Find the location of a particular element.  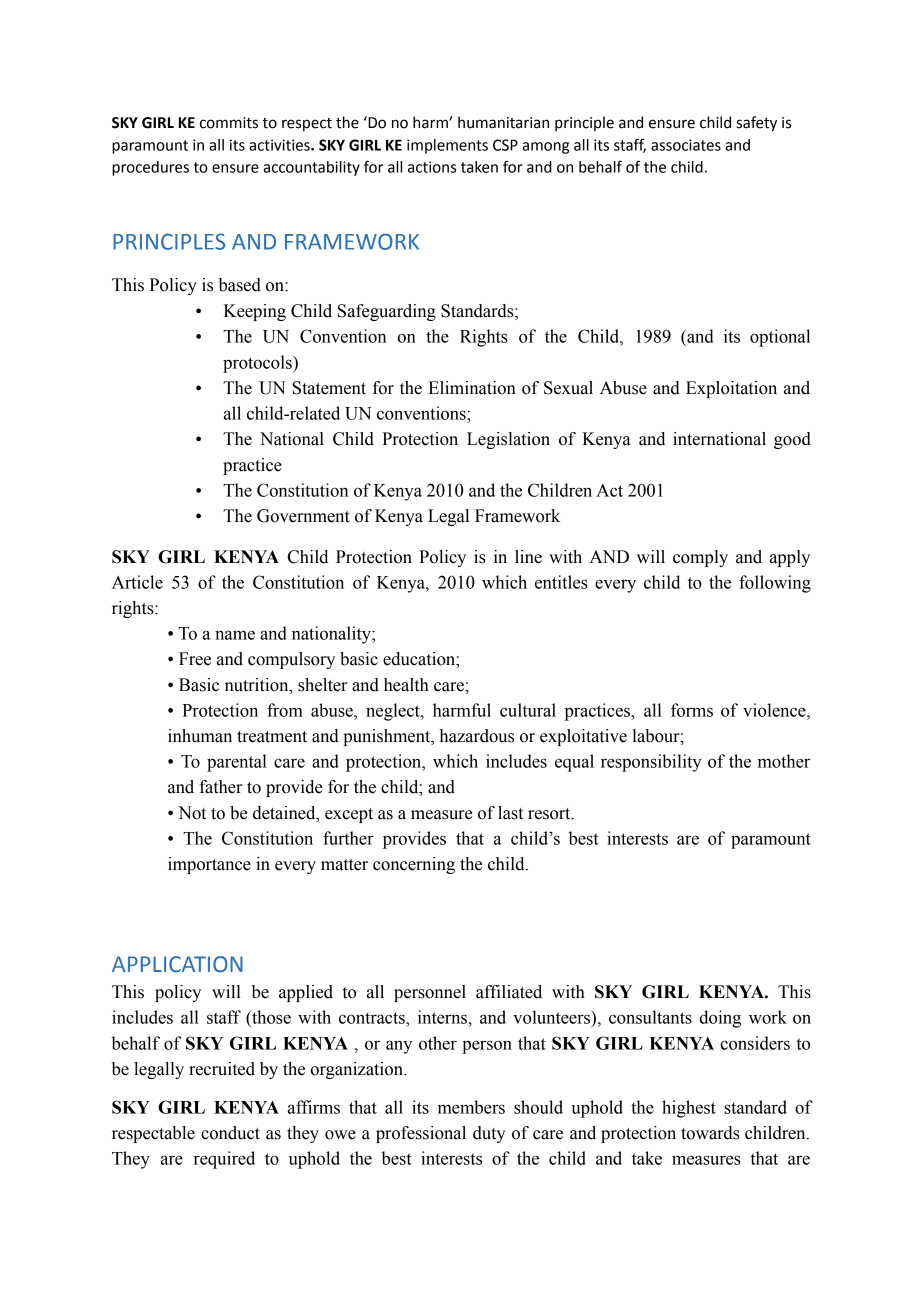

duty is located at coordinates (489, 1134).
